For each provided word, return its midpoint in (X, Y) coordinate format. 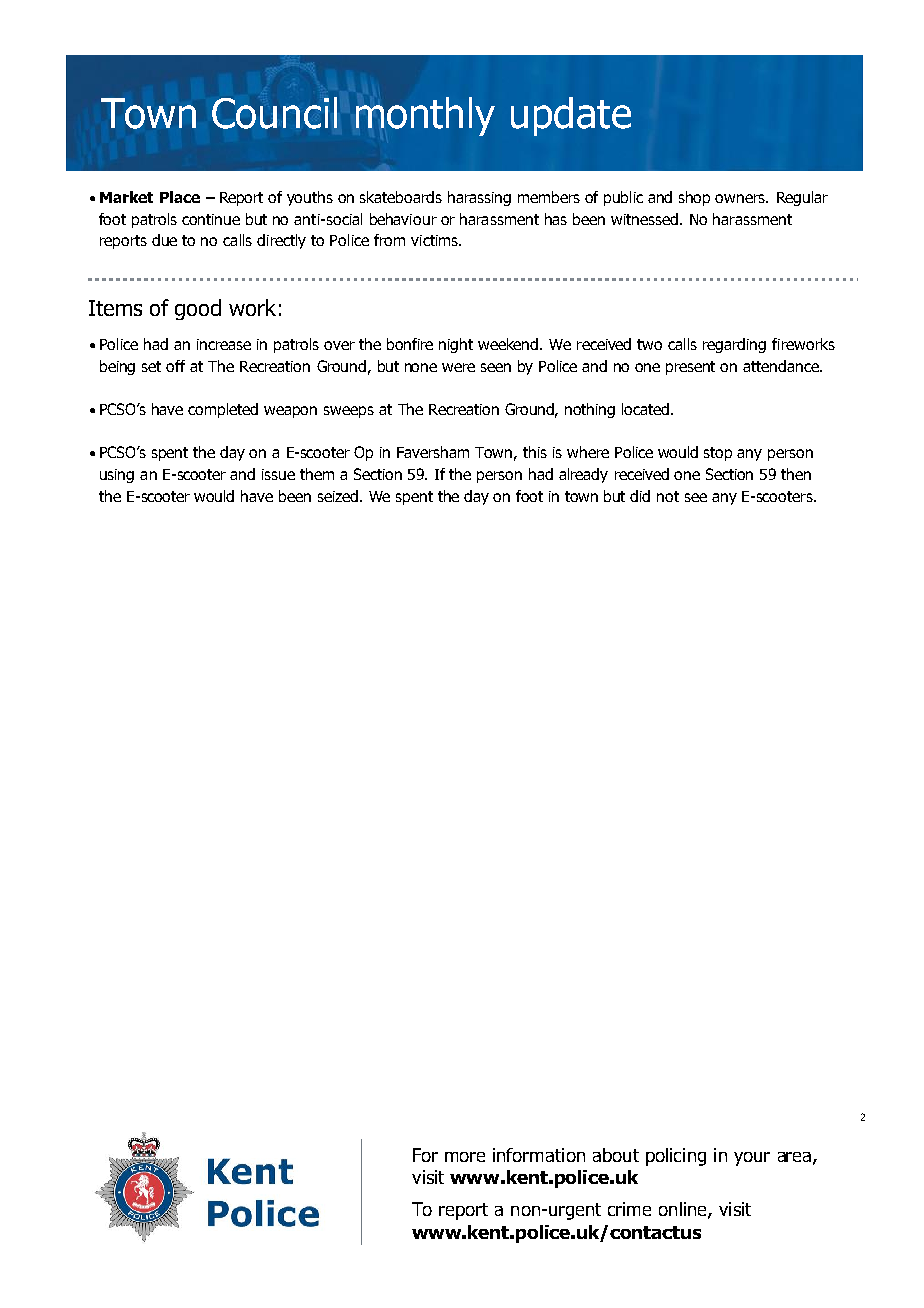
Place (180, 197)
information (539, 1155)
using (117, 476)
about (616, 1155)
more (465, 1157)
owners (741, 198)
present (690, 368)
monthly (425, 116)
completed (223, 410)
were (458, 367)
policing (676, 1157)
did (640, 496)
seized (339, 496)
